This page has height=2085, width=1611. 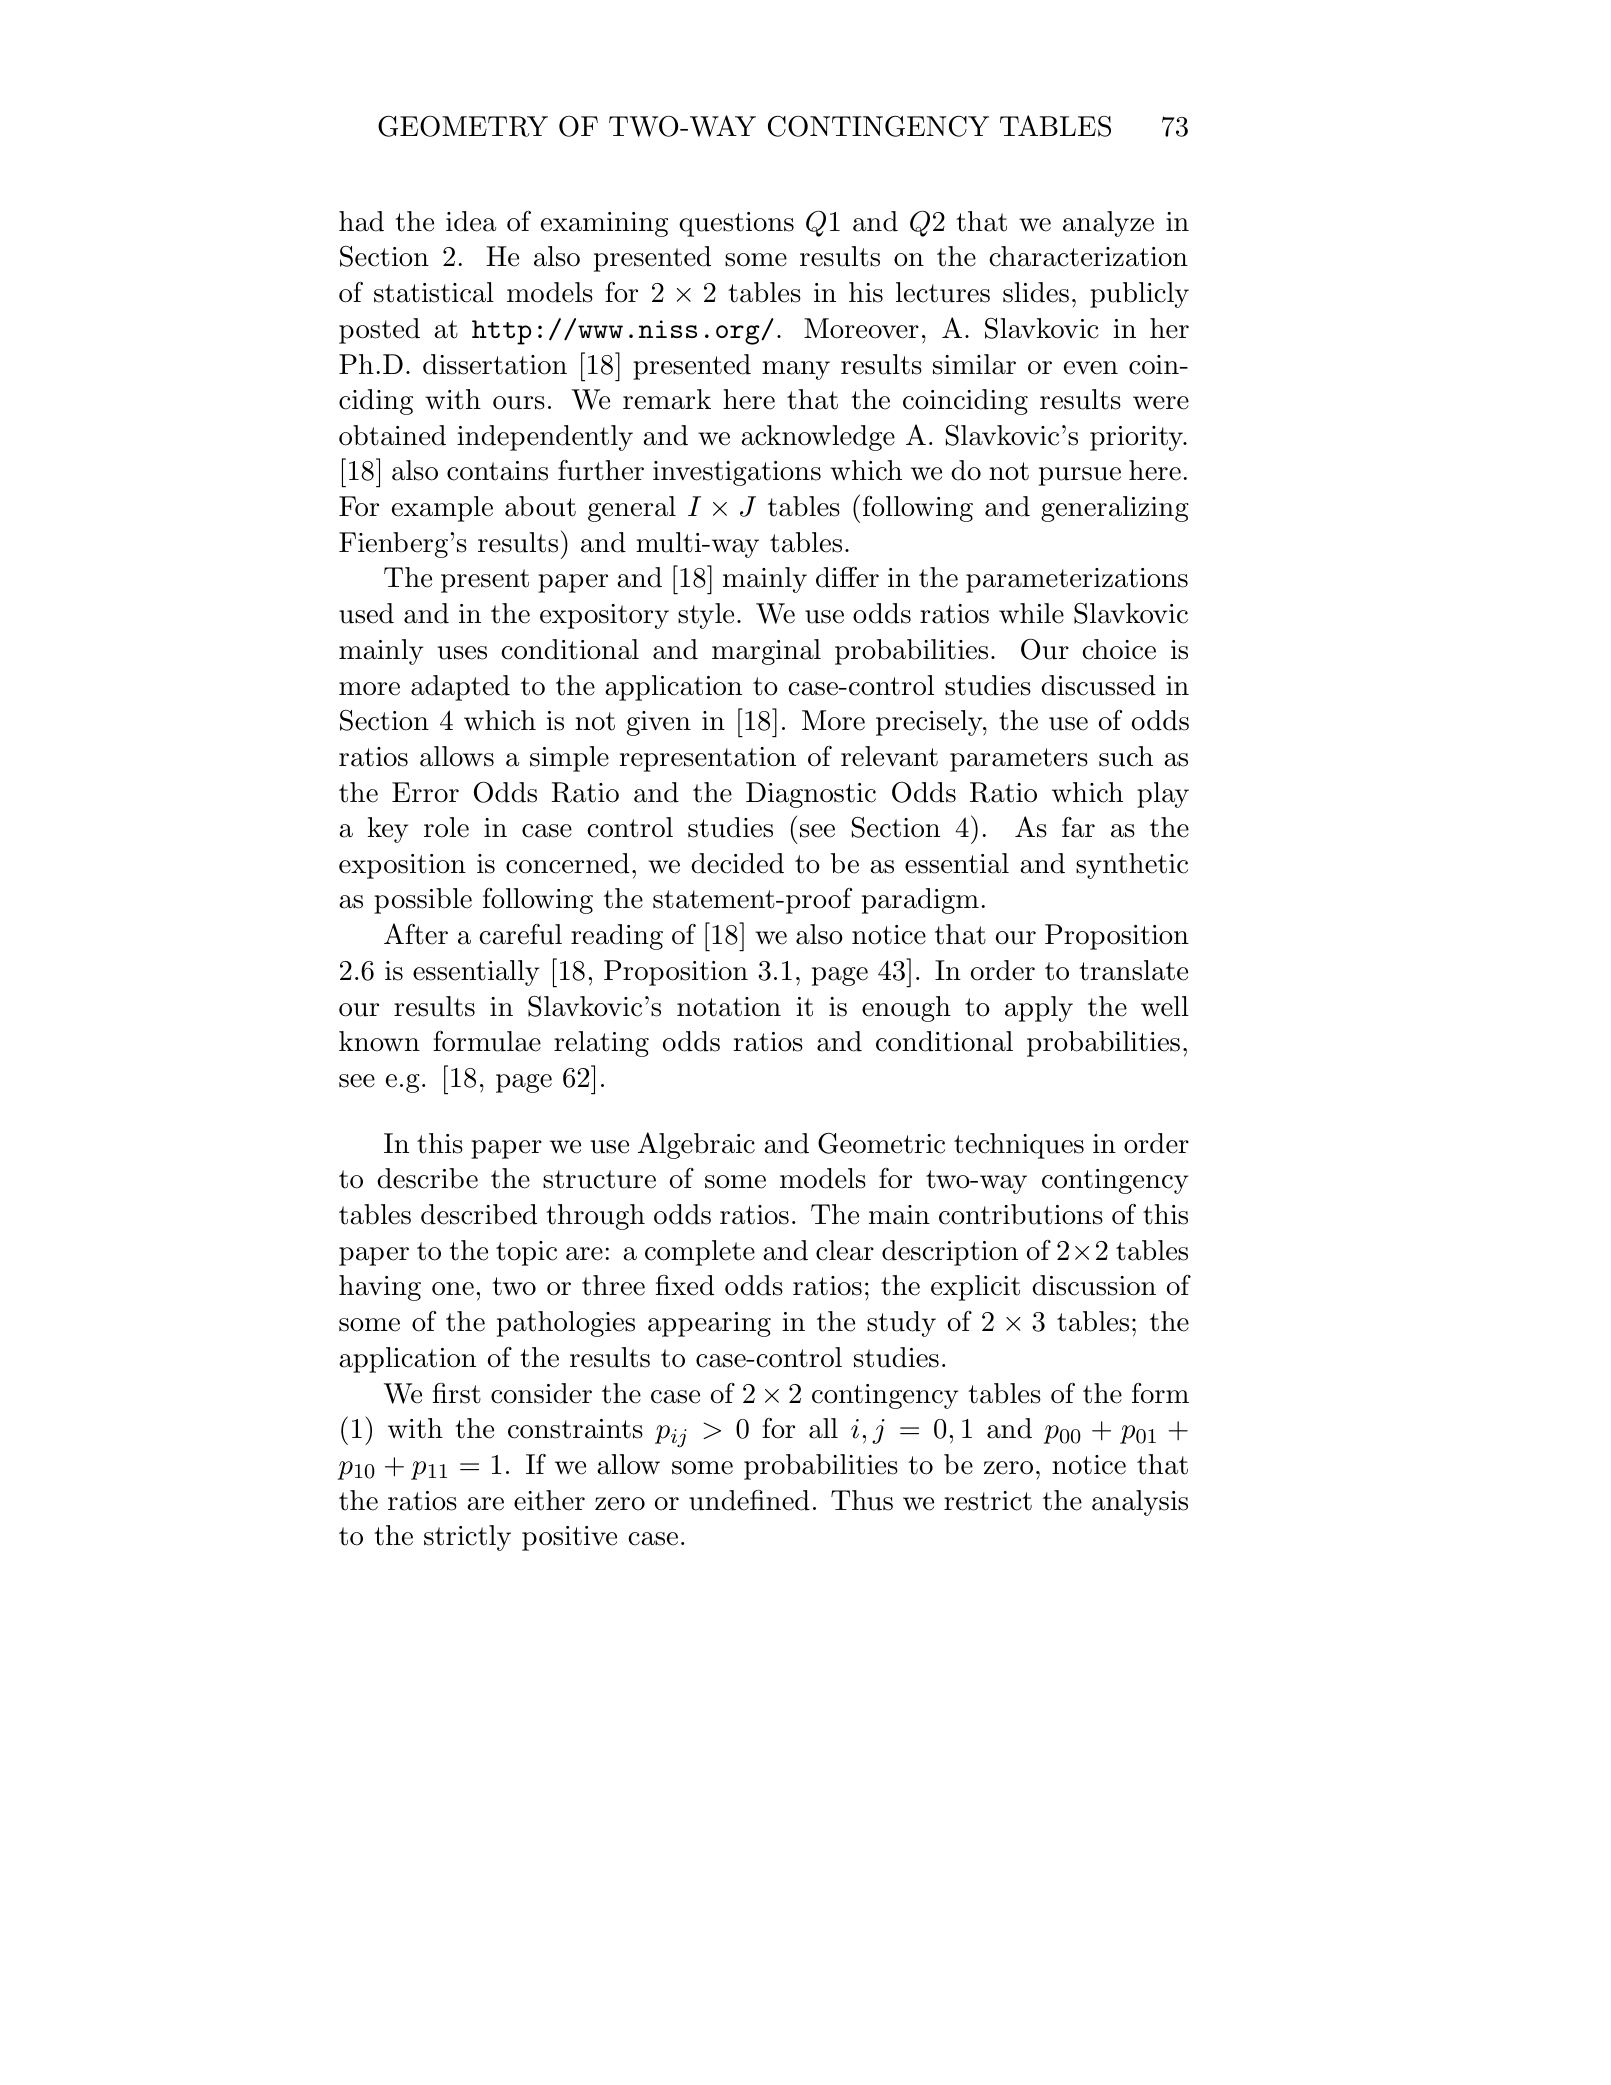 What do you see at coordinates (467, 1538) in the page?
I see `strictly` at bounding box center [467, 1538].
